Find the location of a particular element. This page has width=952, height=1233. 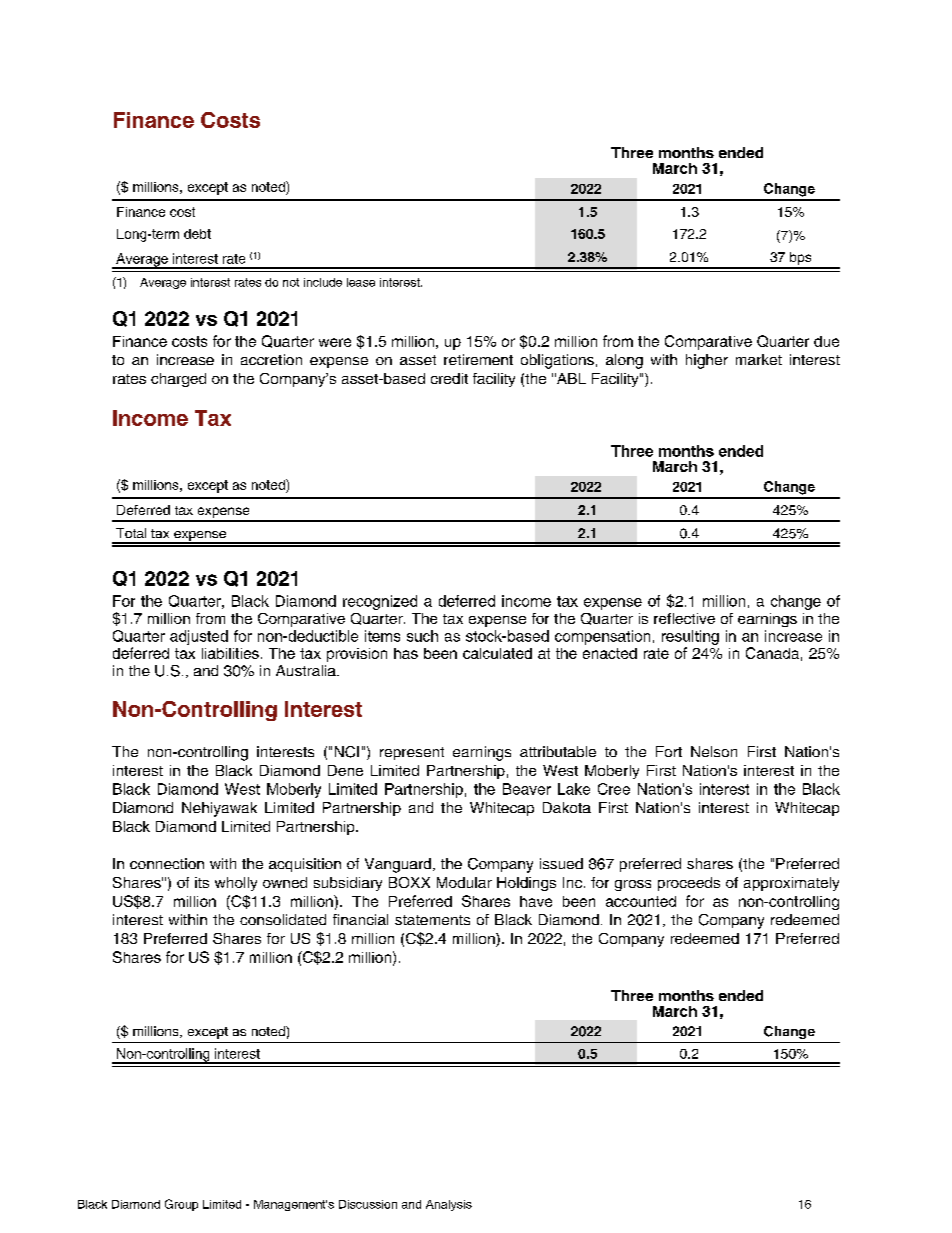

market is located at coordinates (759, 359).
